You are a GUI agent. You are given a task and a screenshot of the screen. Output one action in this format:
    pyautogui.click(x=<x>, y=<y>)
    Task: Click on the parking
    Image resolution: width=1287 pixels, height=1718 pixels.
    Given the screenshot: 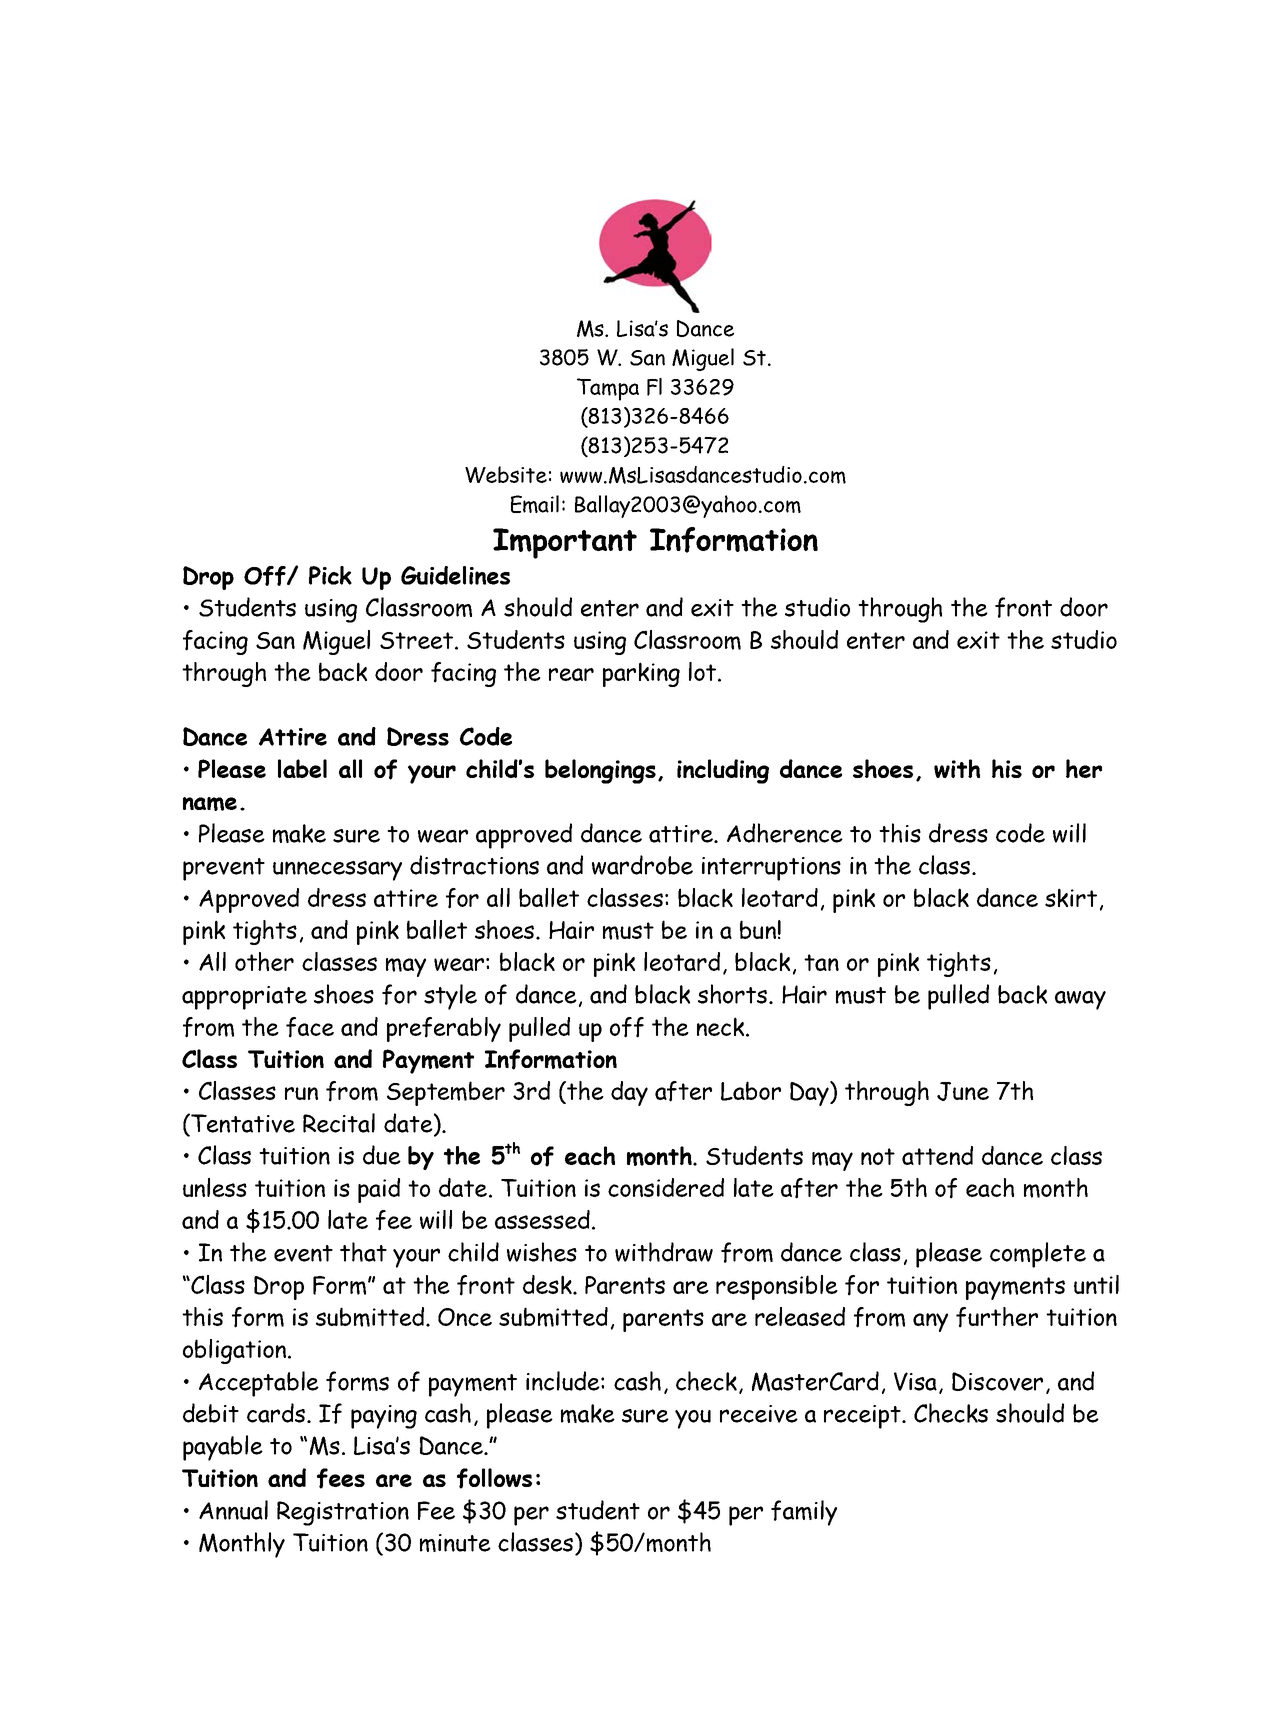 What is the action you would take?
    pyautogui.click(x=641, y=674)
